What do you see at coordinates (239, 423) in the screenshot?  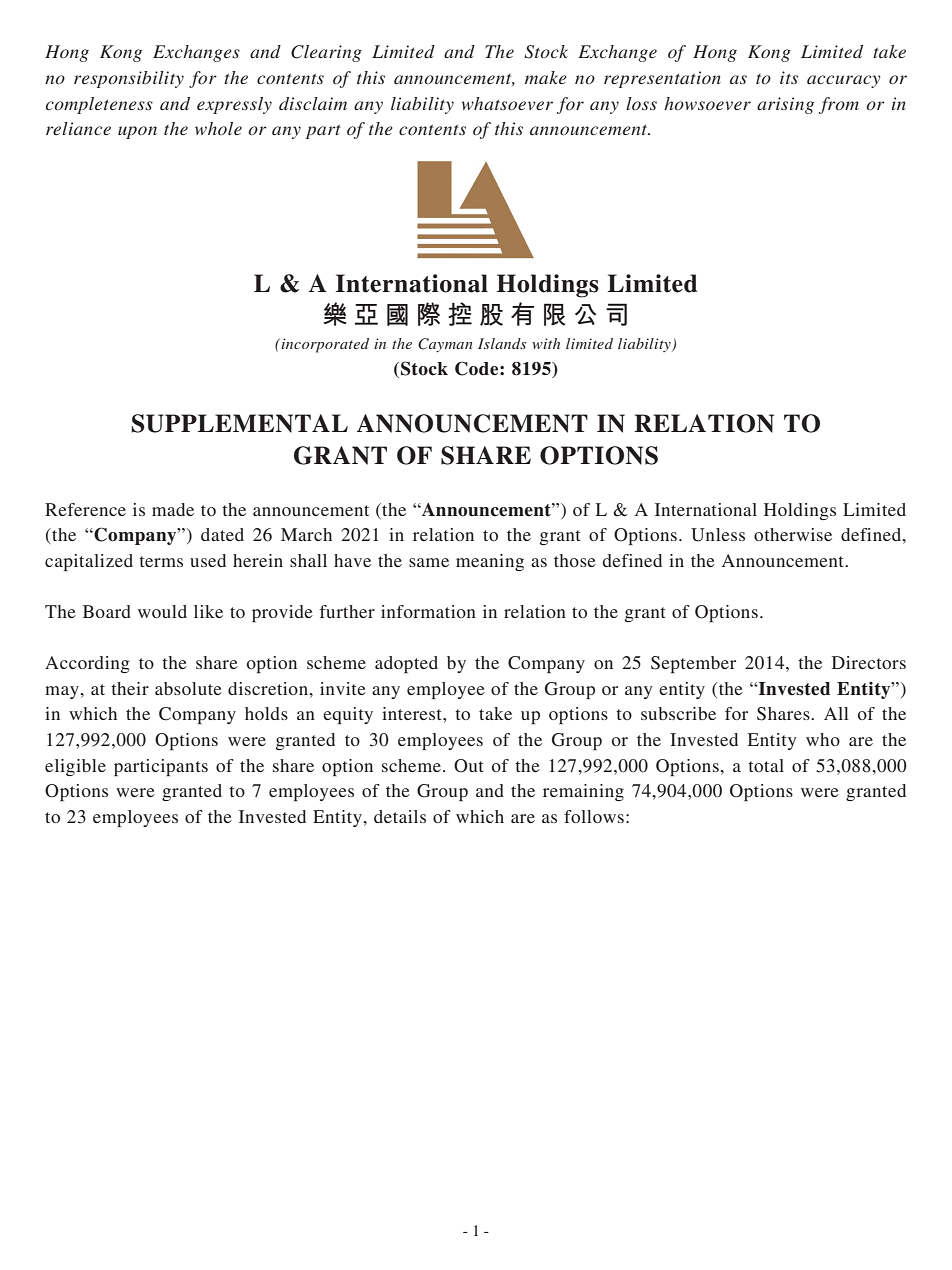 I see `SUPPLEMENTAL` at bounding box center [239, 423].
